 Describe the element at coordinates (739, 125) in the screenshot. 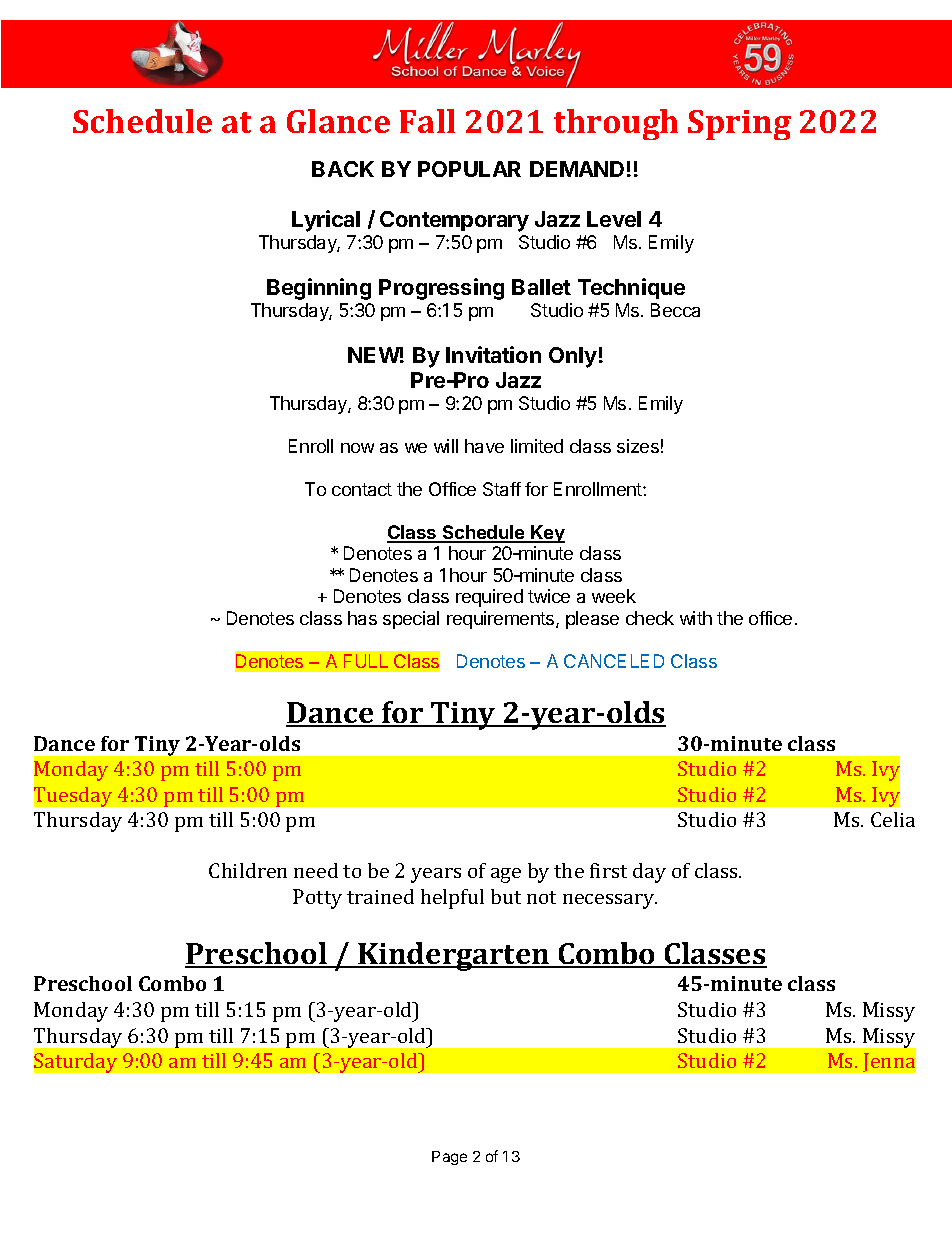

I see `Spring` at that location.
